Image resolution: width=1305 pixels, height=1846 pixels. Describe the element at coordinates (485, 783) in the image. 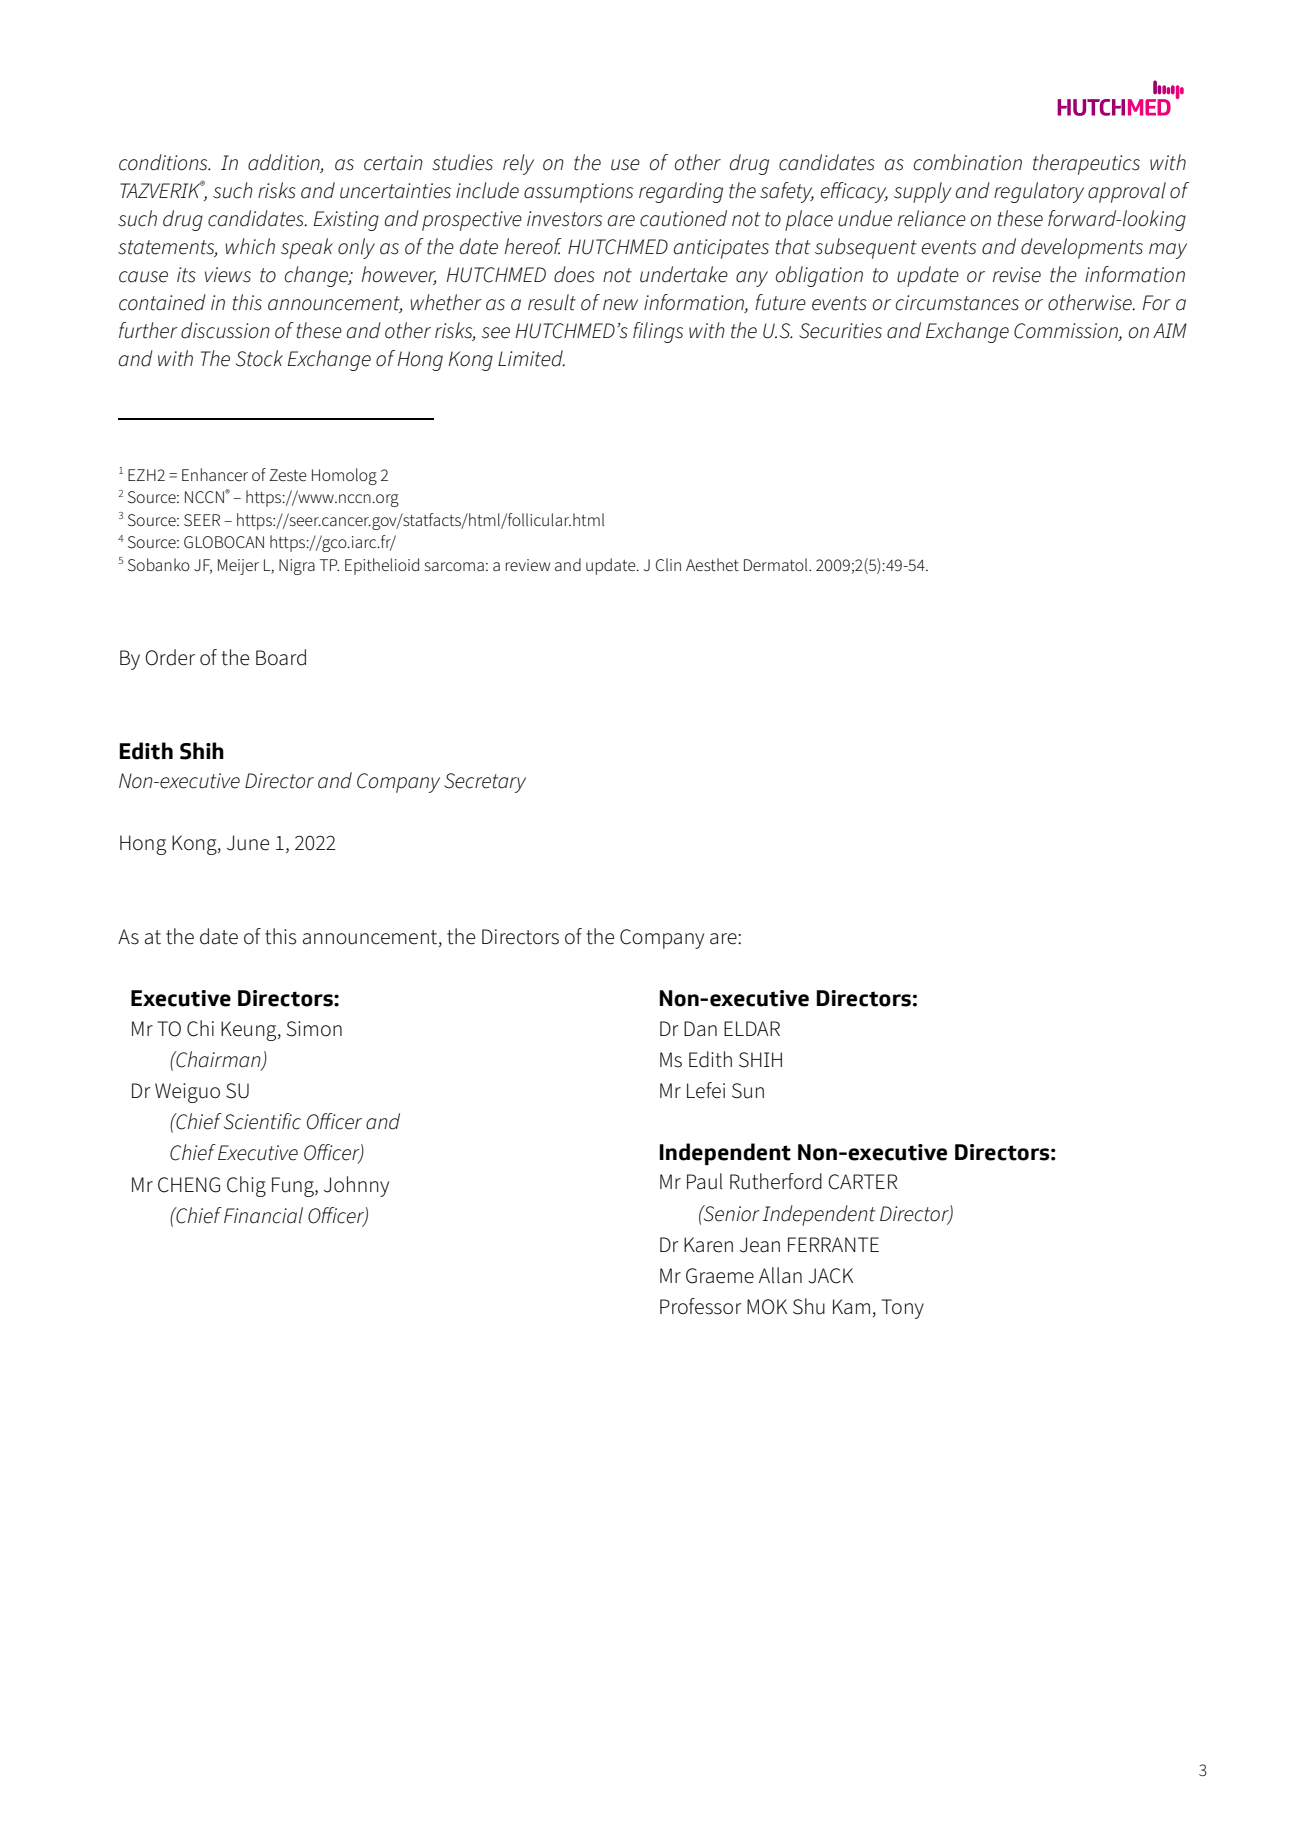

I see `Secretary` at that location.
